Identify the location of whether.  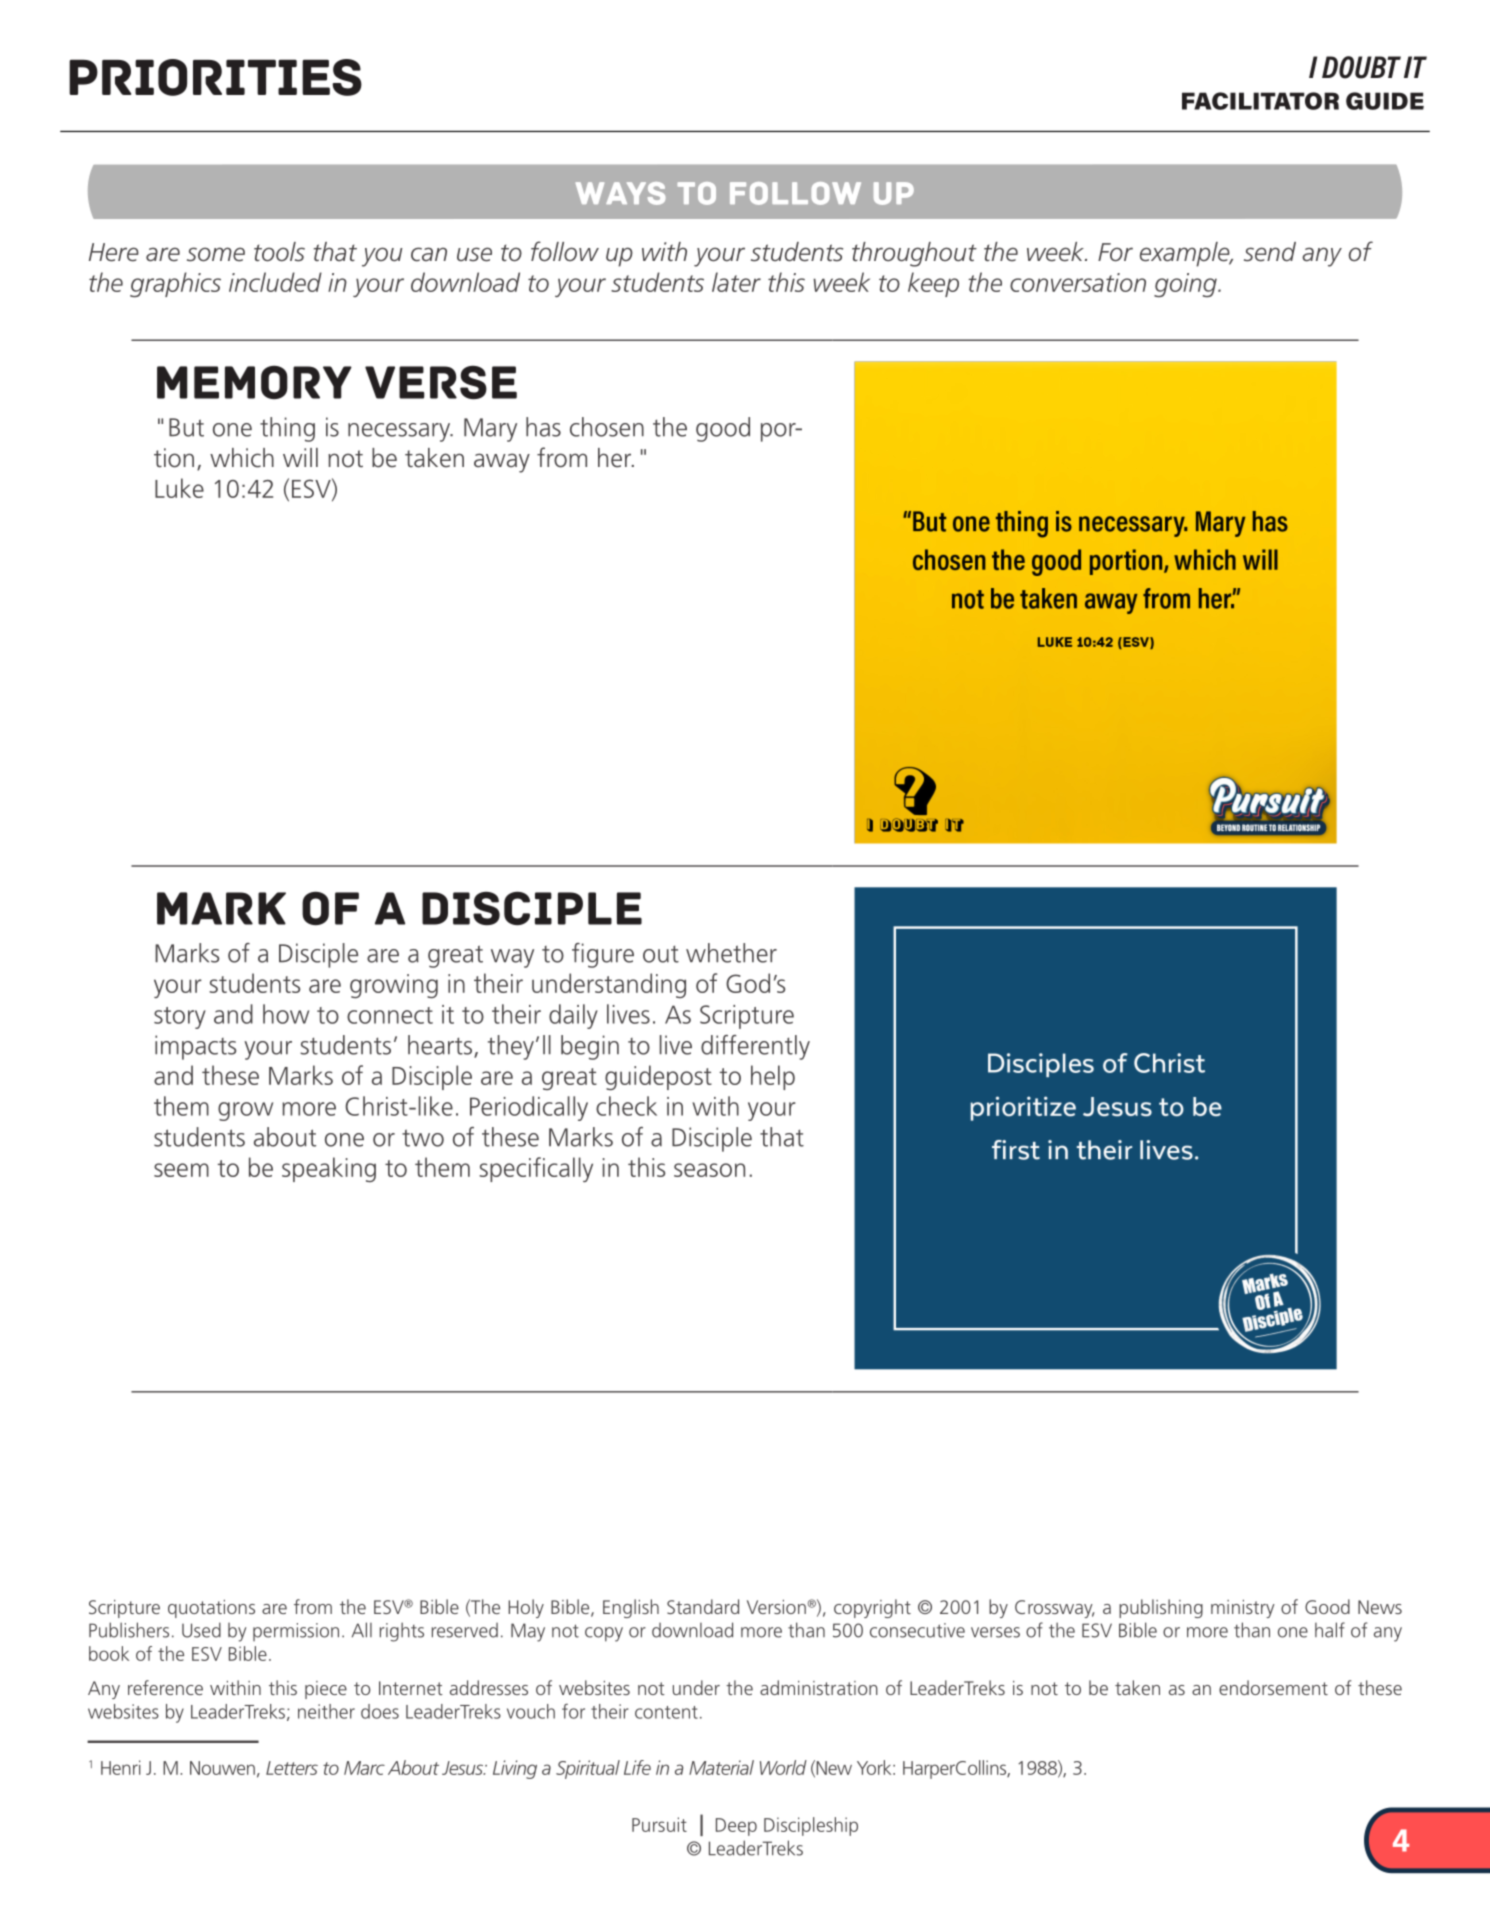
(731, 953).
